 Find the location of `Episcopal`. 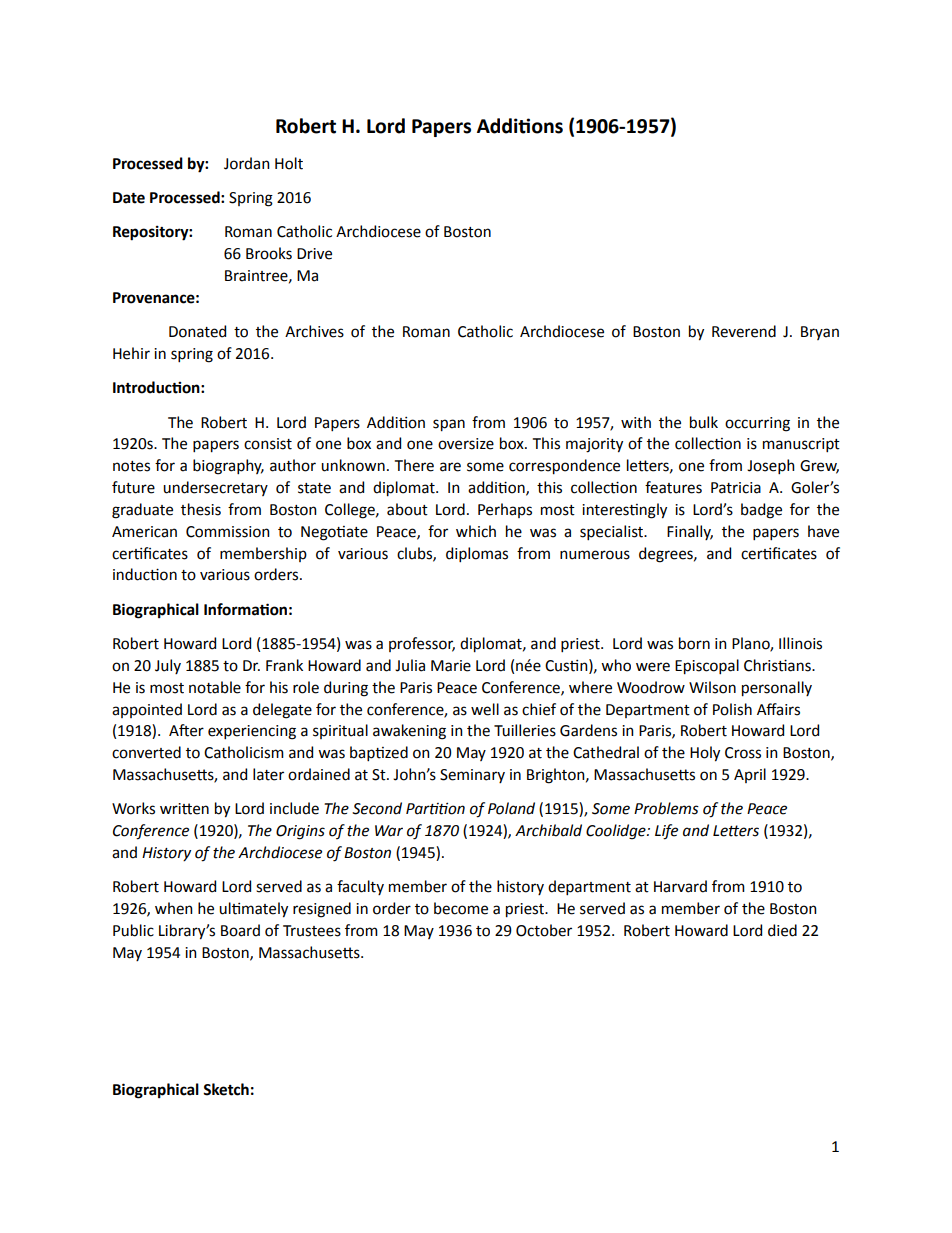

Episcopal is located at coordinates (707, 667).
